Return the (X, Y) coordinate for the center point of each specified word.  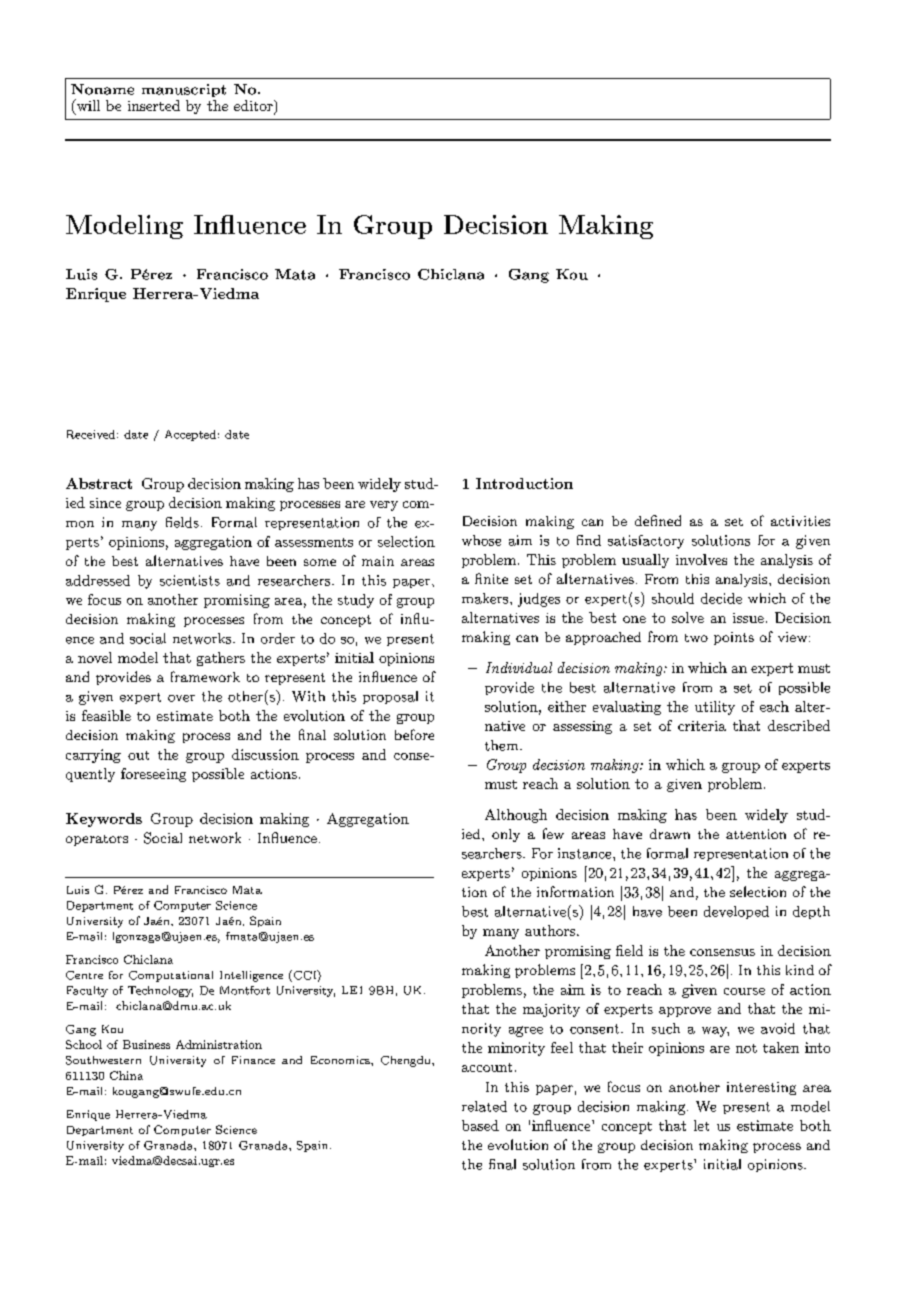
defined (658, 520)
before (414, 734)
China (126, 1075)
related (484, 1106)
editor (254, 107)
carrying (93, 756)
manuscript (184, 90)
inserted (154, 105)
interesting (761, 1088)
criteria (702, 726)
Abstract (99, 483)
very (384, 506)
